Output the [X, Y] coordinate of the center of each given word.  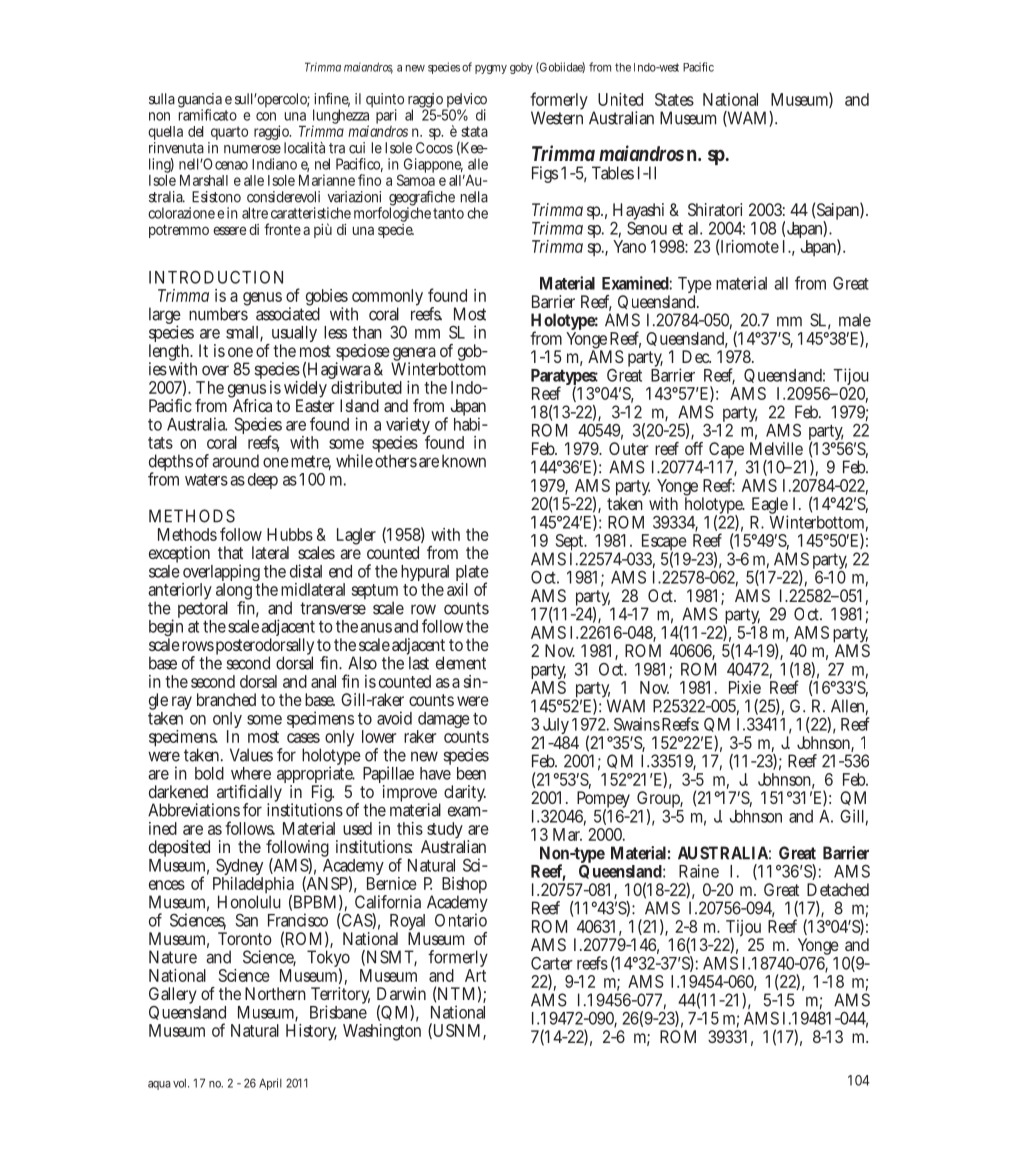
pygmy [491, 69]
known [464, 461]
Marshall [204, 180]
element [461, 663]
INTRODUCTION [216, 277]
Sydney [238, 868]
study [444, 832]
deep [263, 481]
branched [226, 699]
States [674, 99]
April [270, 1084]
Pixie [745, 687]
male [855, 320]
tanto [448, 213]
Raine [699, 871]
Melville [776, 448]
